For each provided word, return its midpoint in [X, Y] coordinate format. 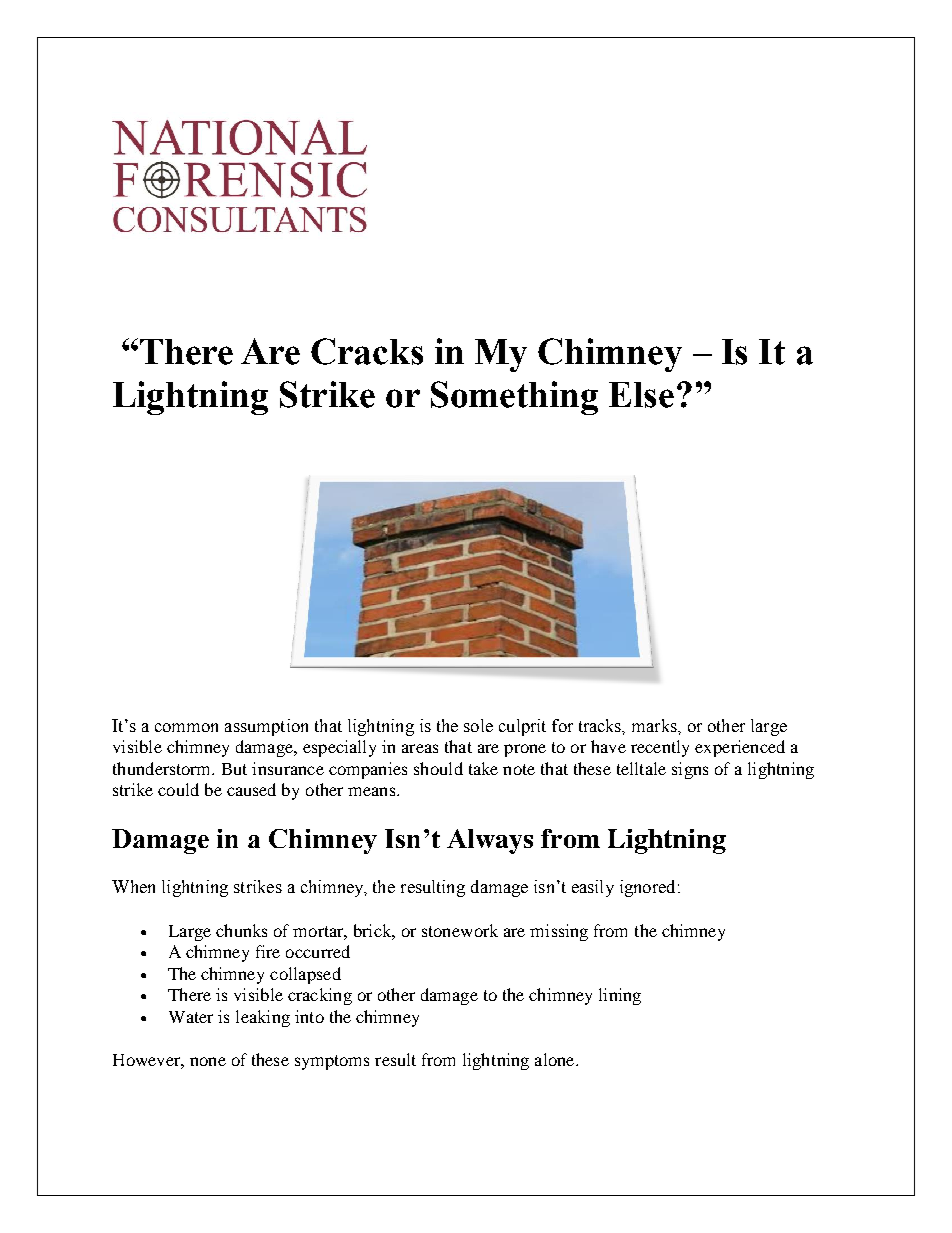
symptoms [332, 1062]
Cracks [367, 351]
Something [514, 398]
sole [478, 725]
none [208, 1061]
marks [655, 725]
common [186, 727]
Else [641, 395]
